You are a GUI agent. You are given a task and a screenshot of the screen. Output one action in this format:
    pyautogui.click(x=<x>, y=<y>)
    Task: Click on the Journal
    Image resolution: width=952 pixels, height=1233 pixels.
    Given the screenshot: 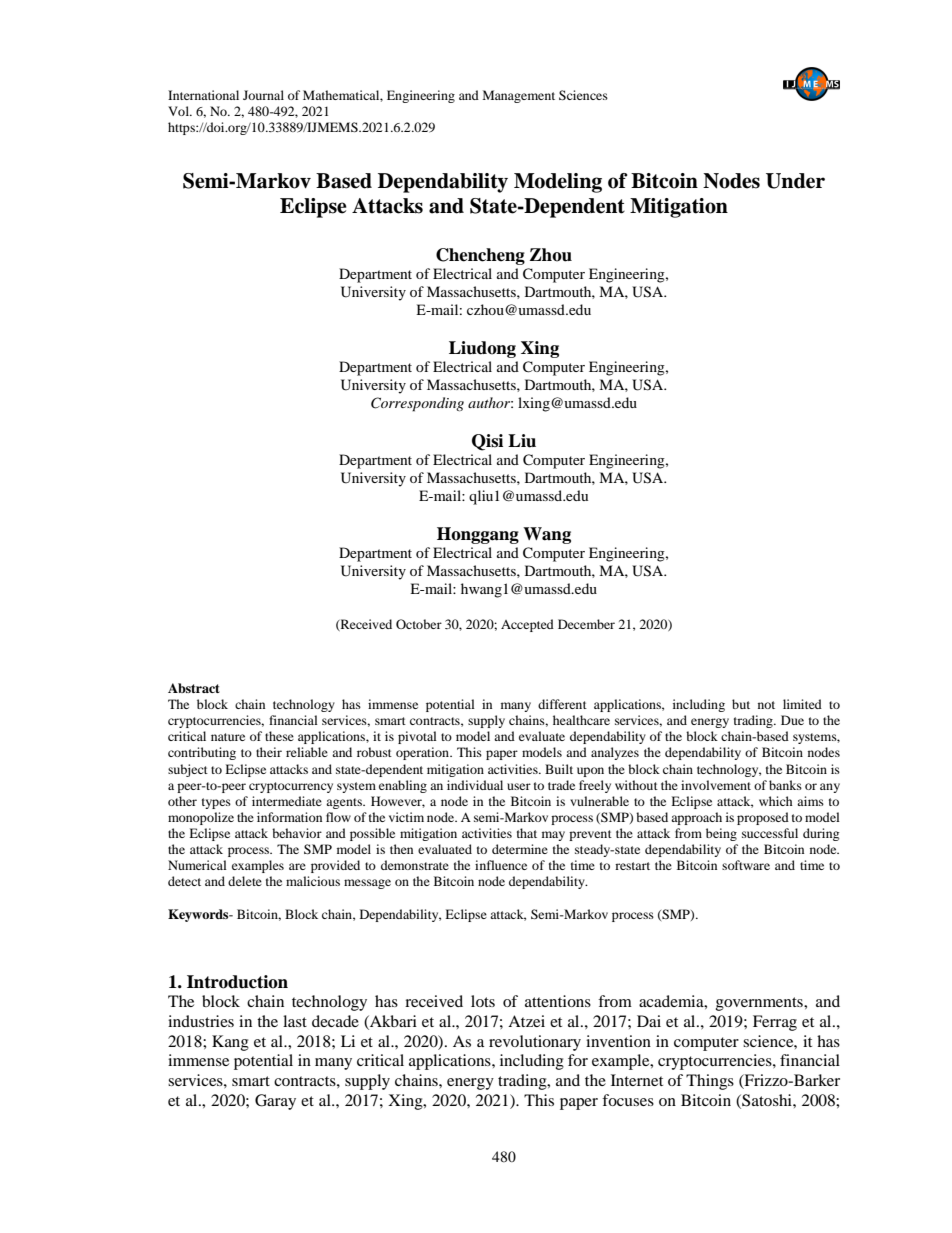 What is the action you would take?
    pyautogui.click(x=263, y=95)
